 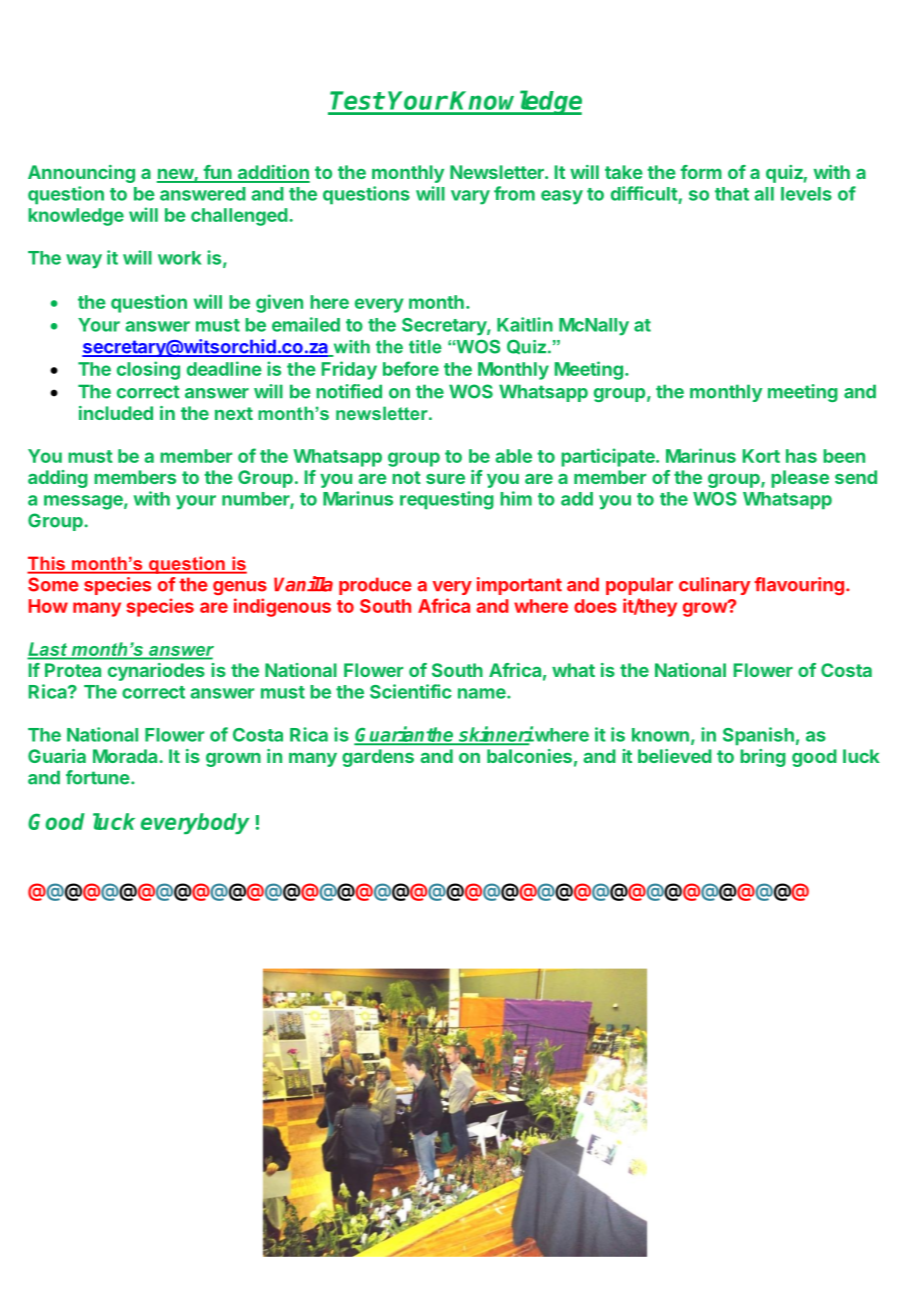 What do you see at coordinates (447, 500) in the screenshot?
I see `requesting` at bounding box center [447, 500].
